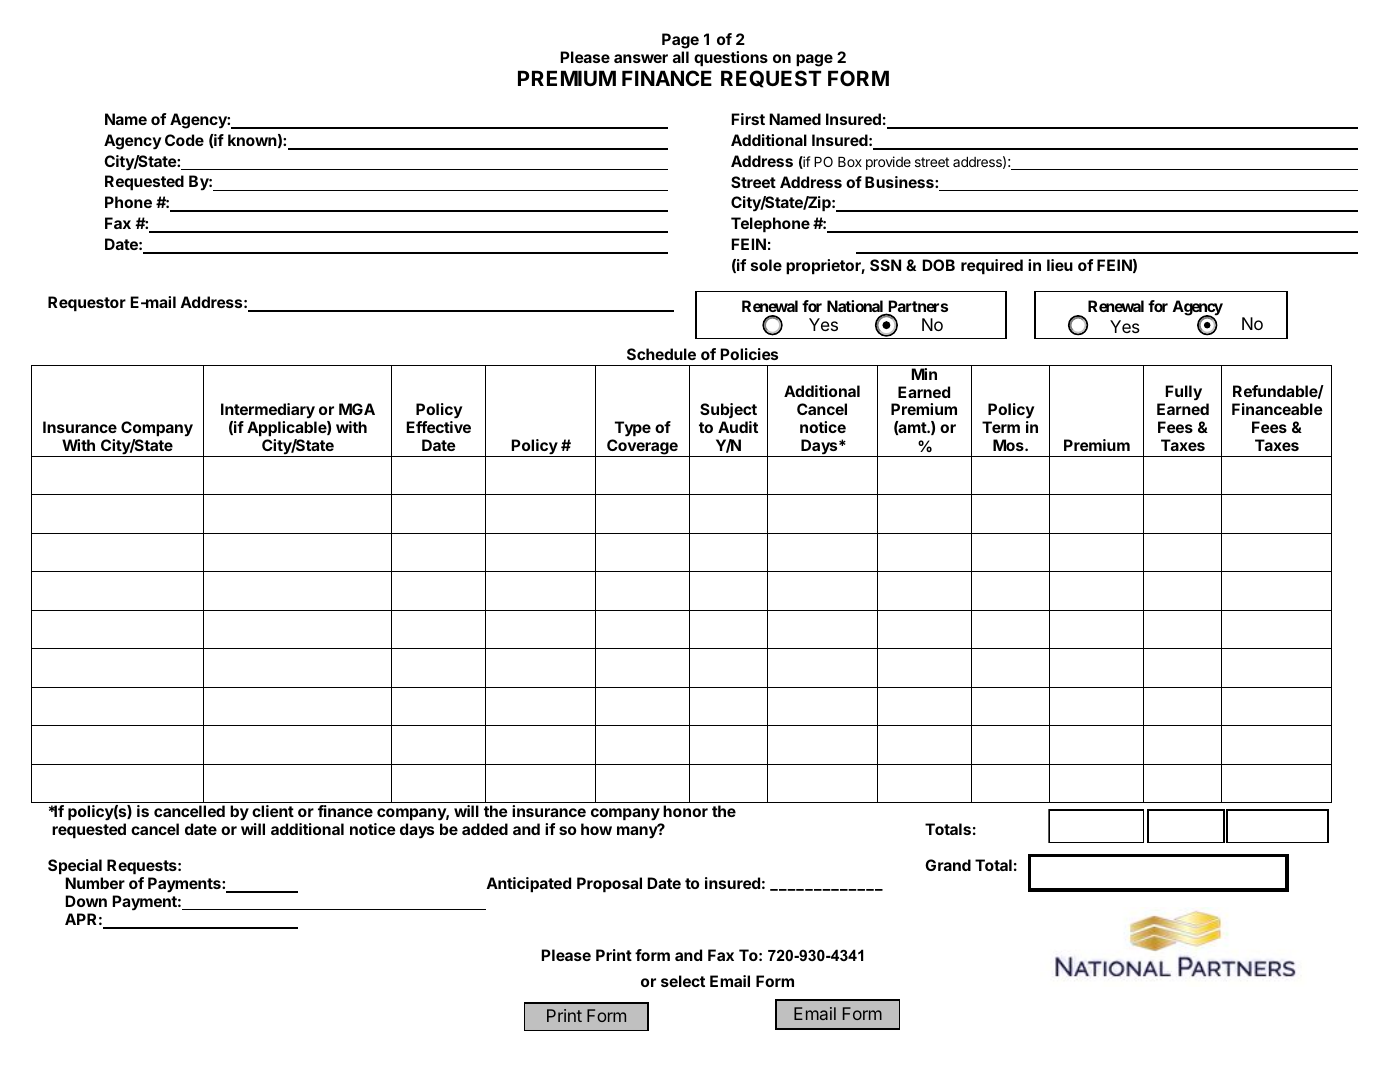 This screenshot has width=1379, height=1065. Describe the element at coordinates (661, 354) in the screenshot. I see `Schedule` at that location.
